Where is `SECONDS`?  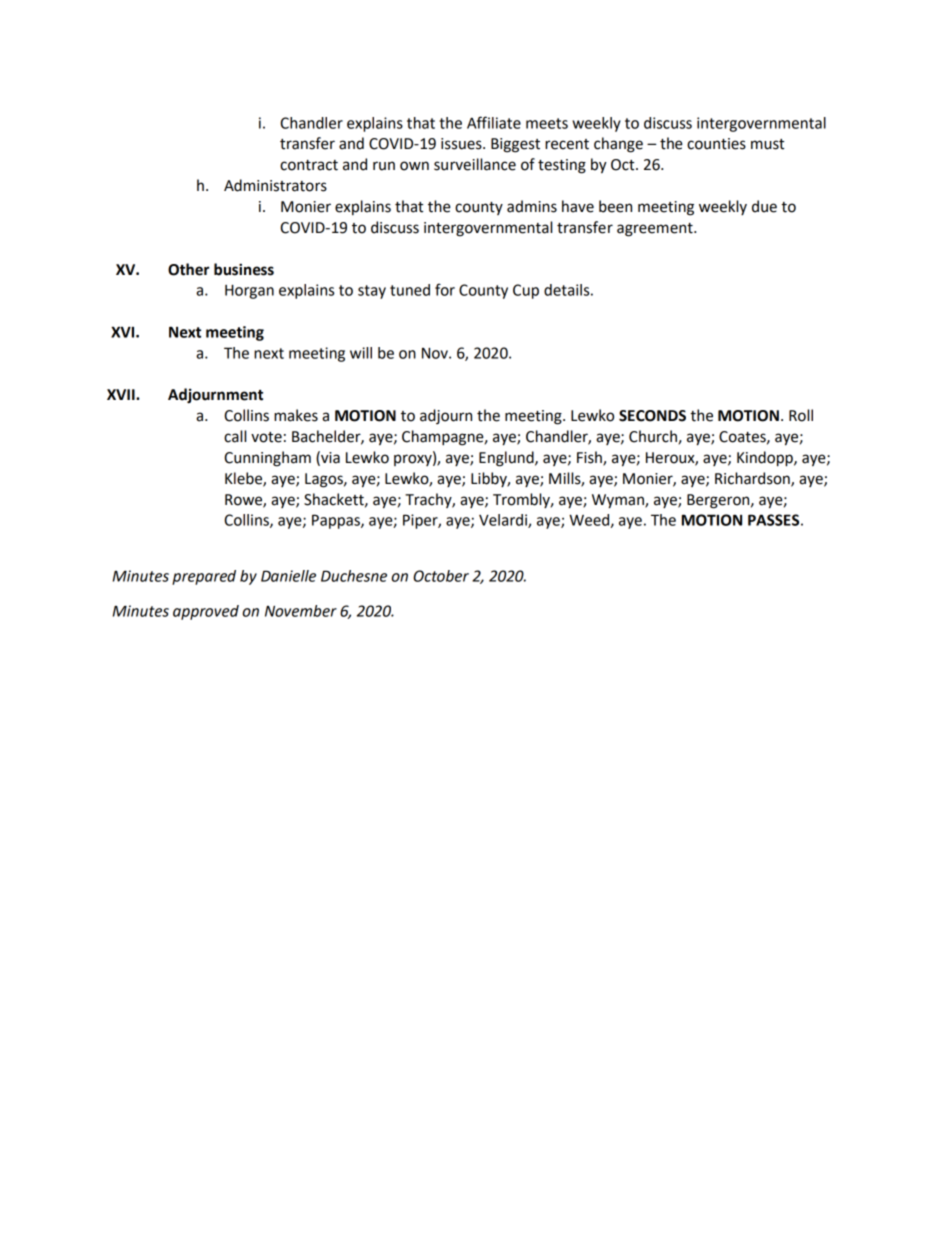 SECONDS is located at coordinates (652, 416).
